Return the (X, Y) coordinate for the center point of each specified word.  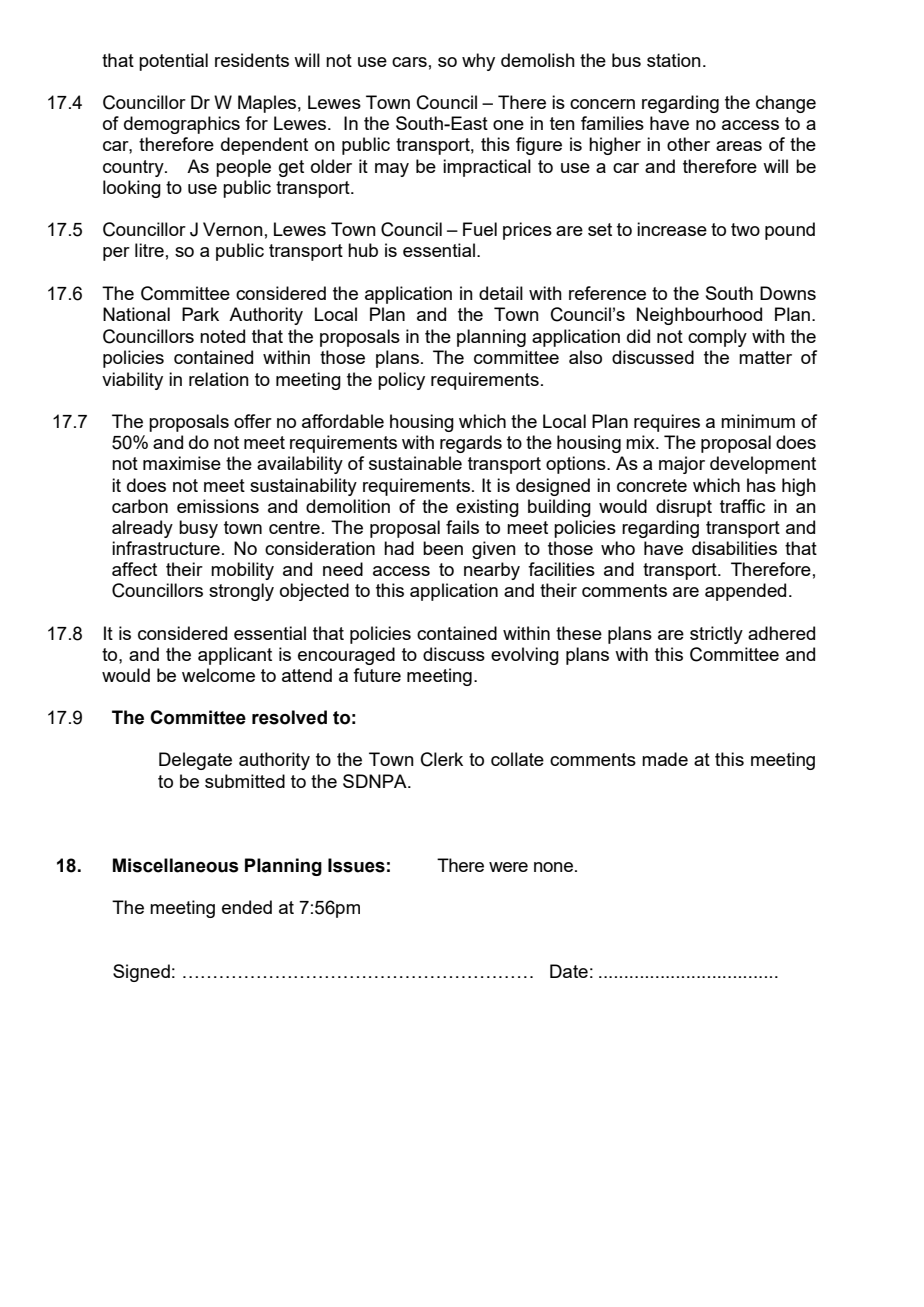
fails (462, 527)
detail (501, 293)
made (665, 759)
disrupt (684, 508)
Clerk (442, 759)
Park (200, 314)
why (478, 62)
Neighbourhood (699, 316)
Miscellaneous (176, 865)
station (674, 60)
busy (198, 529)
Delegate (195, 761)
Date (569, 971)
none (553, 867)
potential (173, 62)
